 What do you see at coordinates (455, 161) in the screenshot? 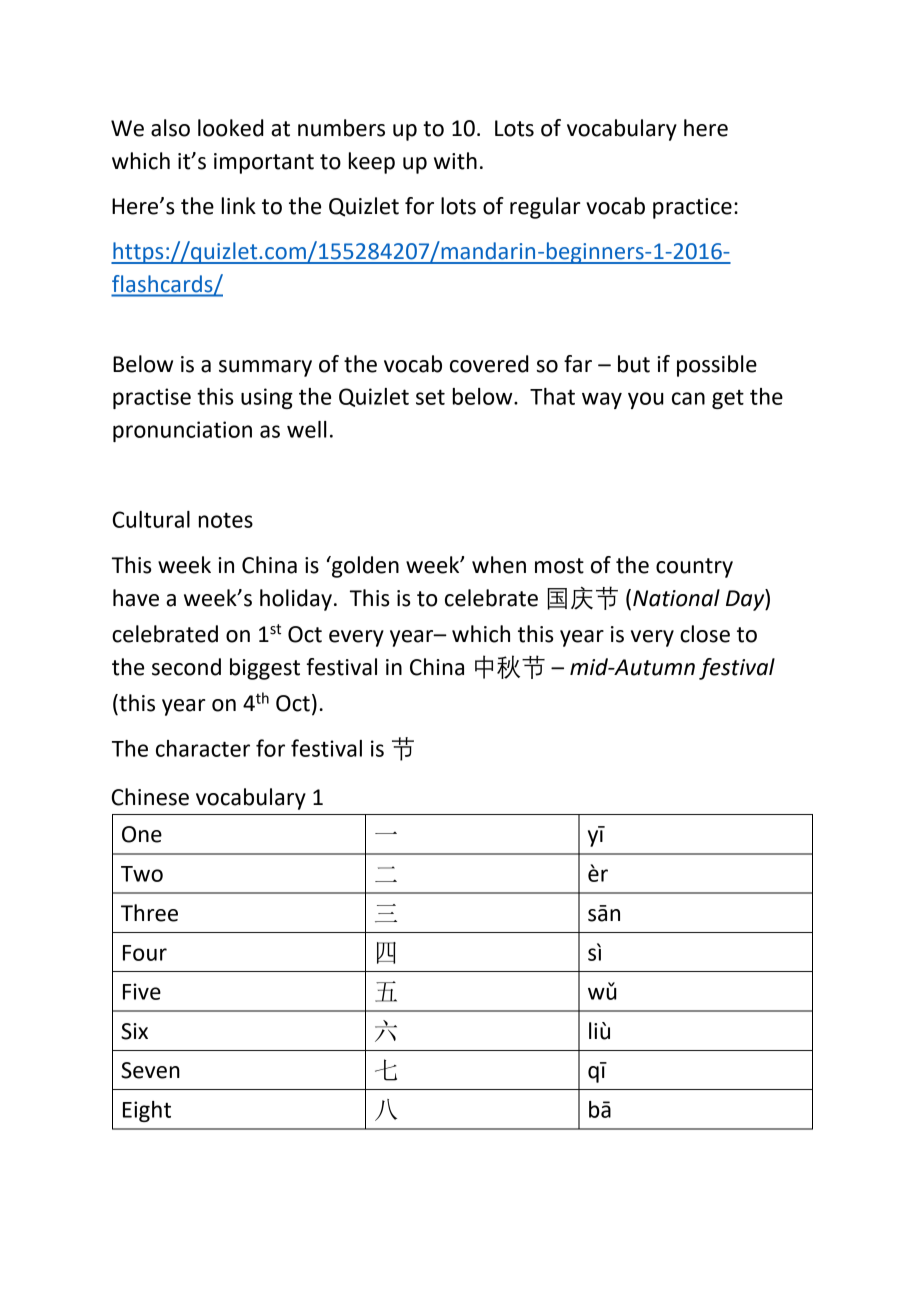
I see `with` at bounding box center [455, 161].
